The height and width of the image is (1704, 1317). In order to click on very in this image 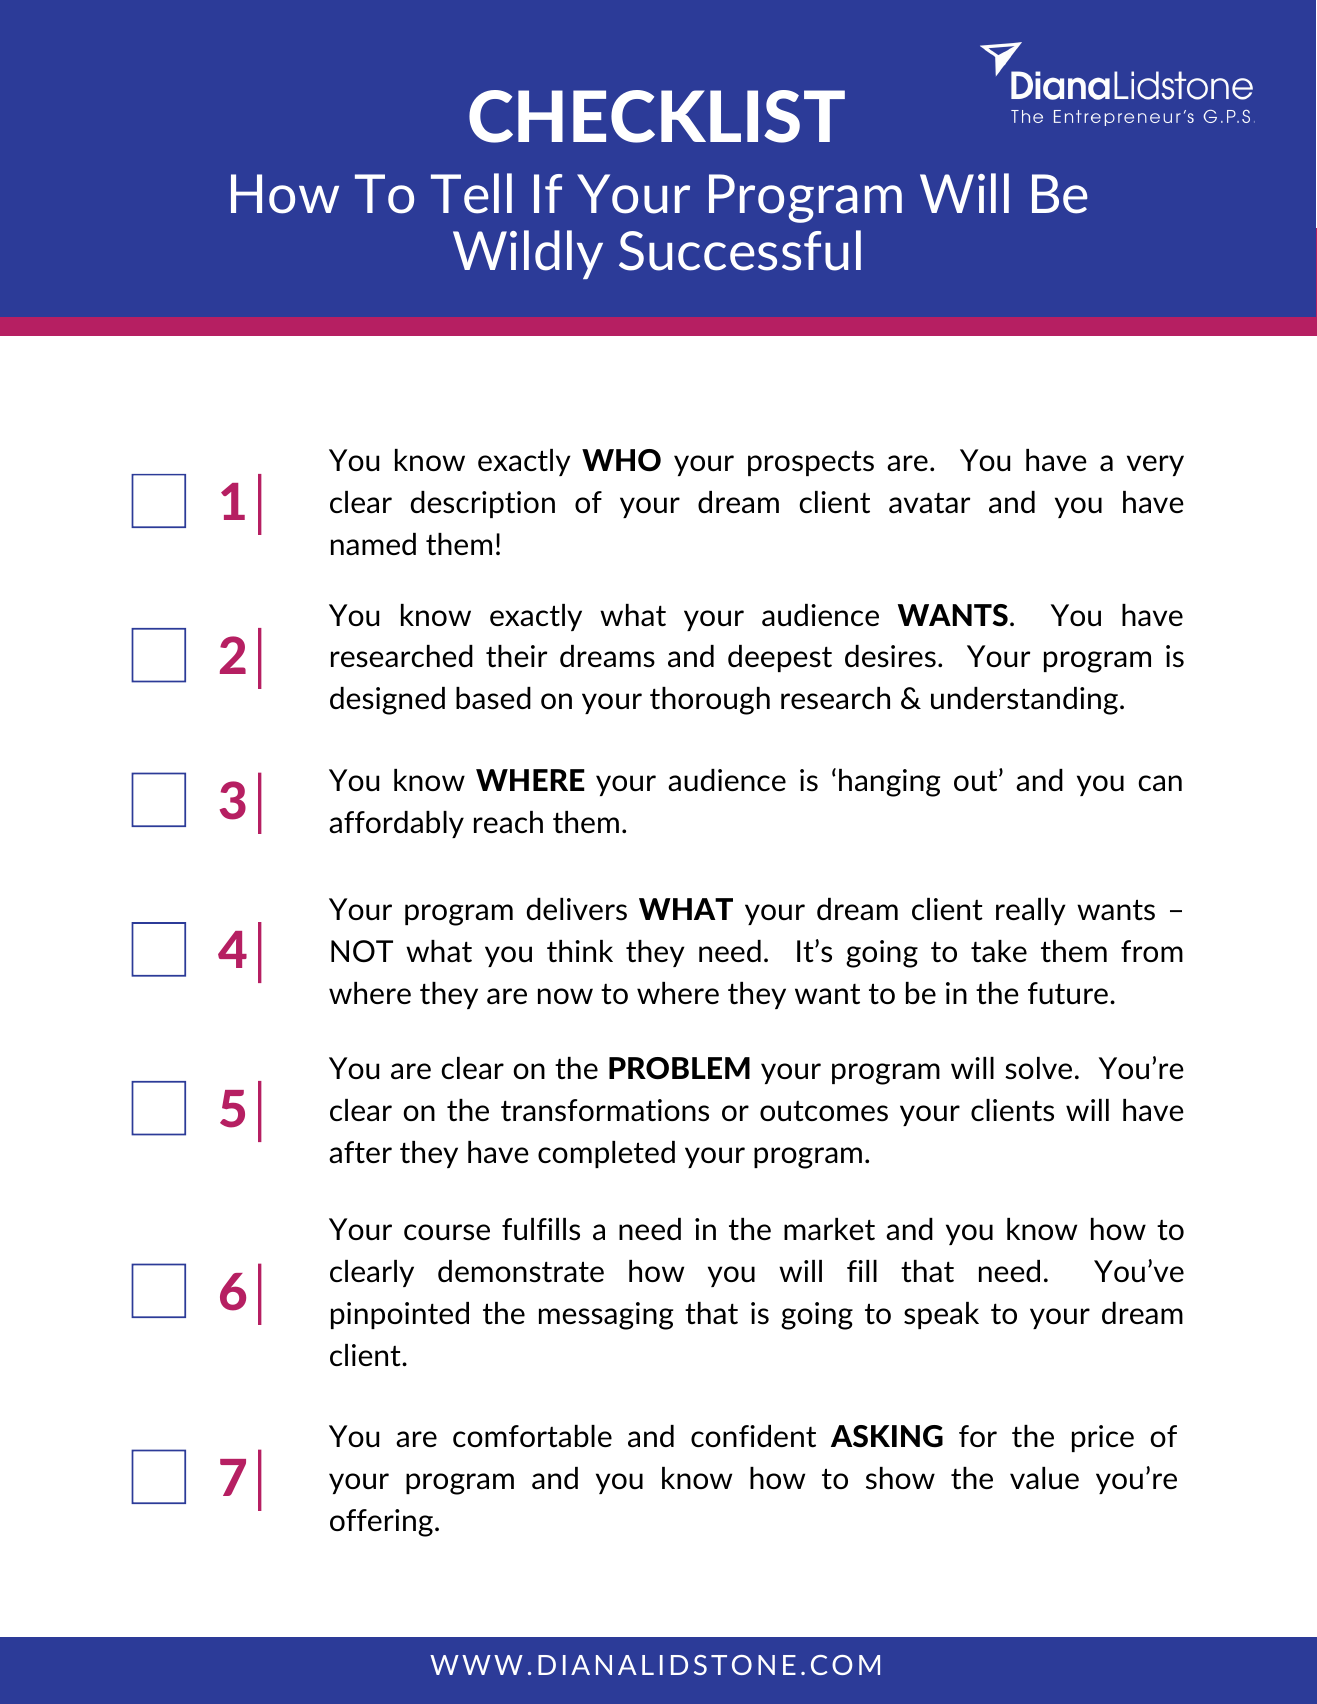, I will do `click(1155, 465)`.
